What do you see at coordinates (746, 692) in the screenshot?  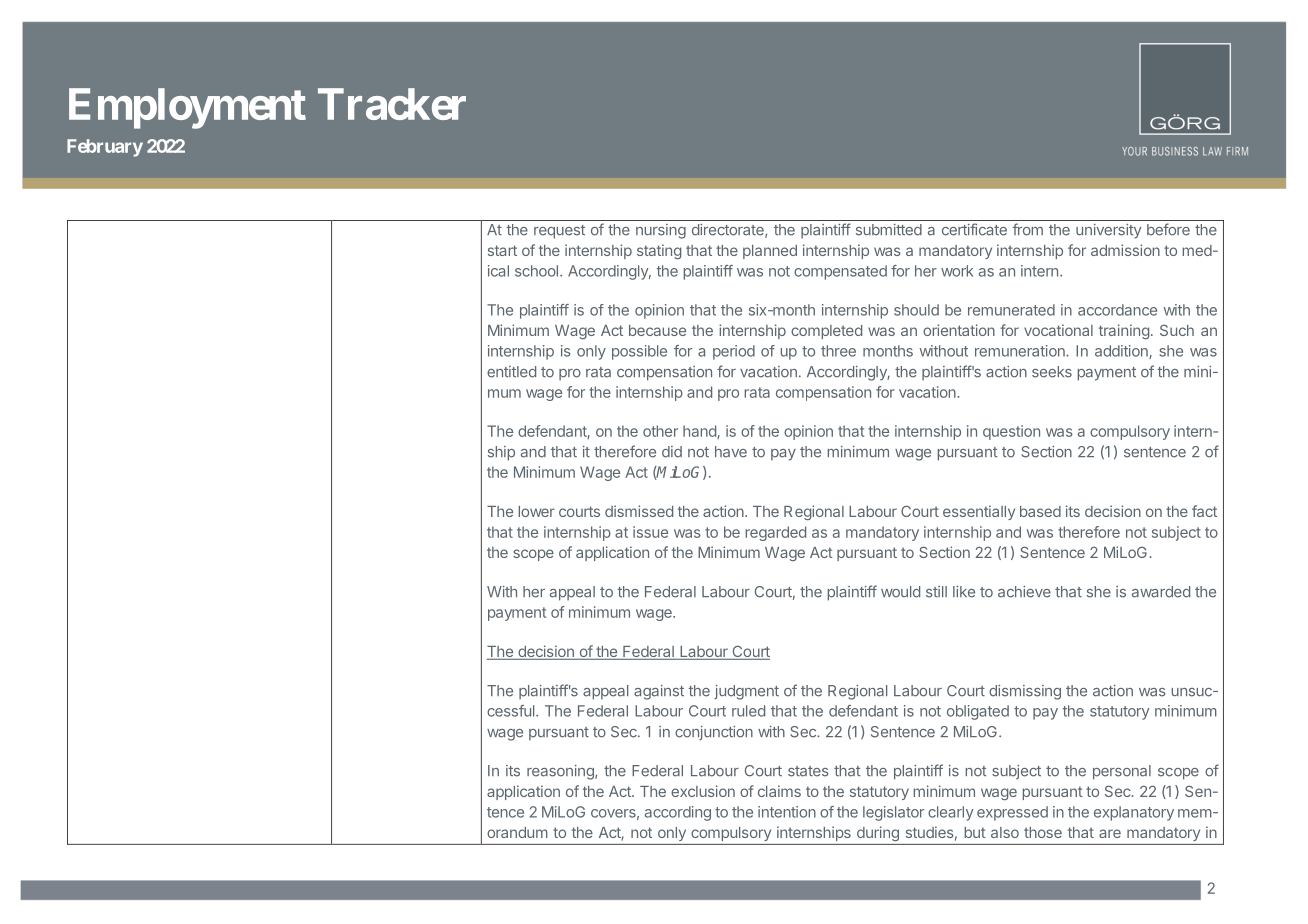 I see `judgment` at bounding box center [746, 692].
